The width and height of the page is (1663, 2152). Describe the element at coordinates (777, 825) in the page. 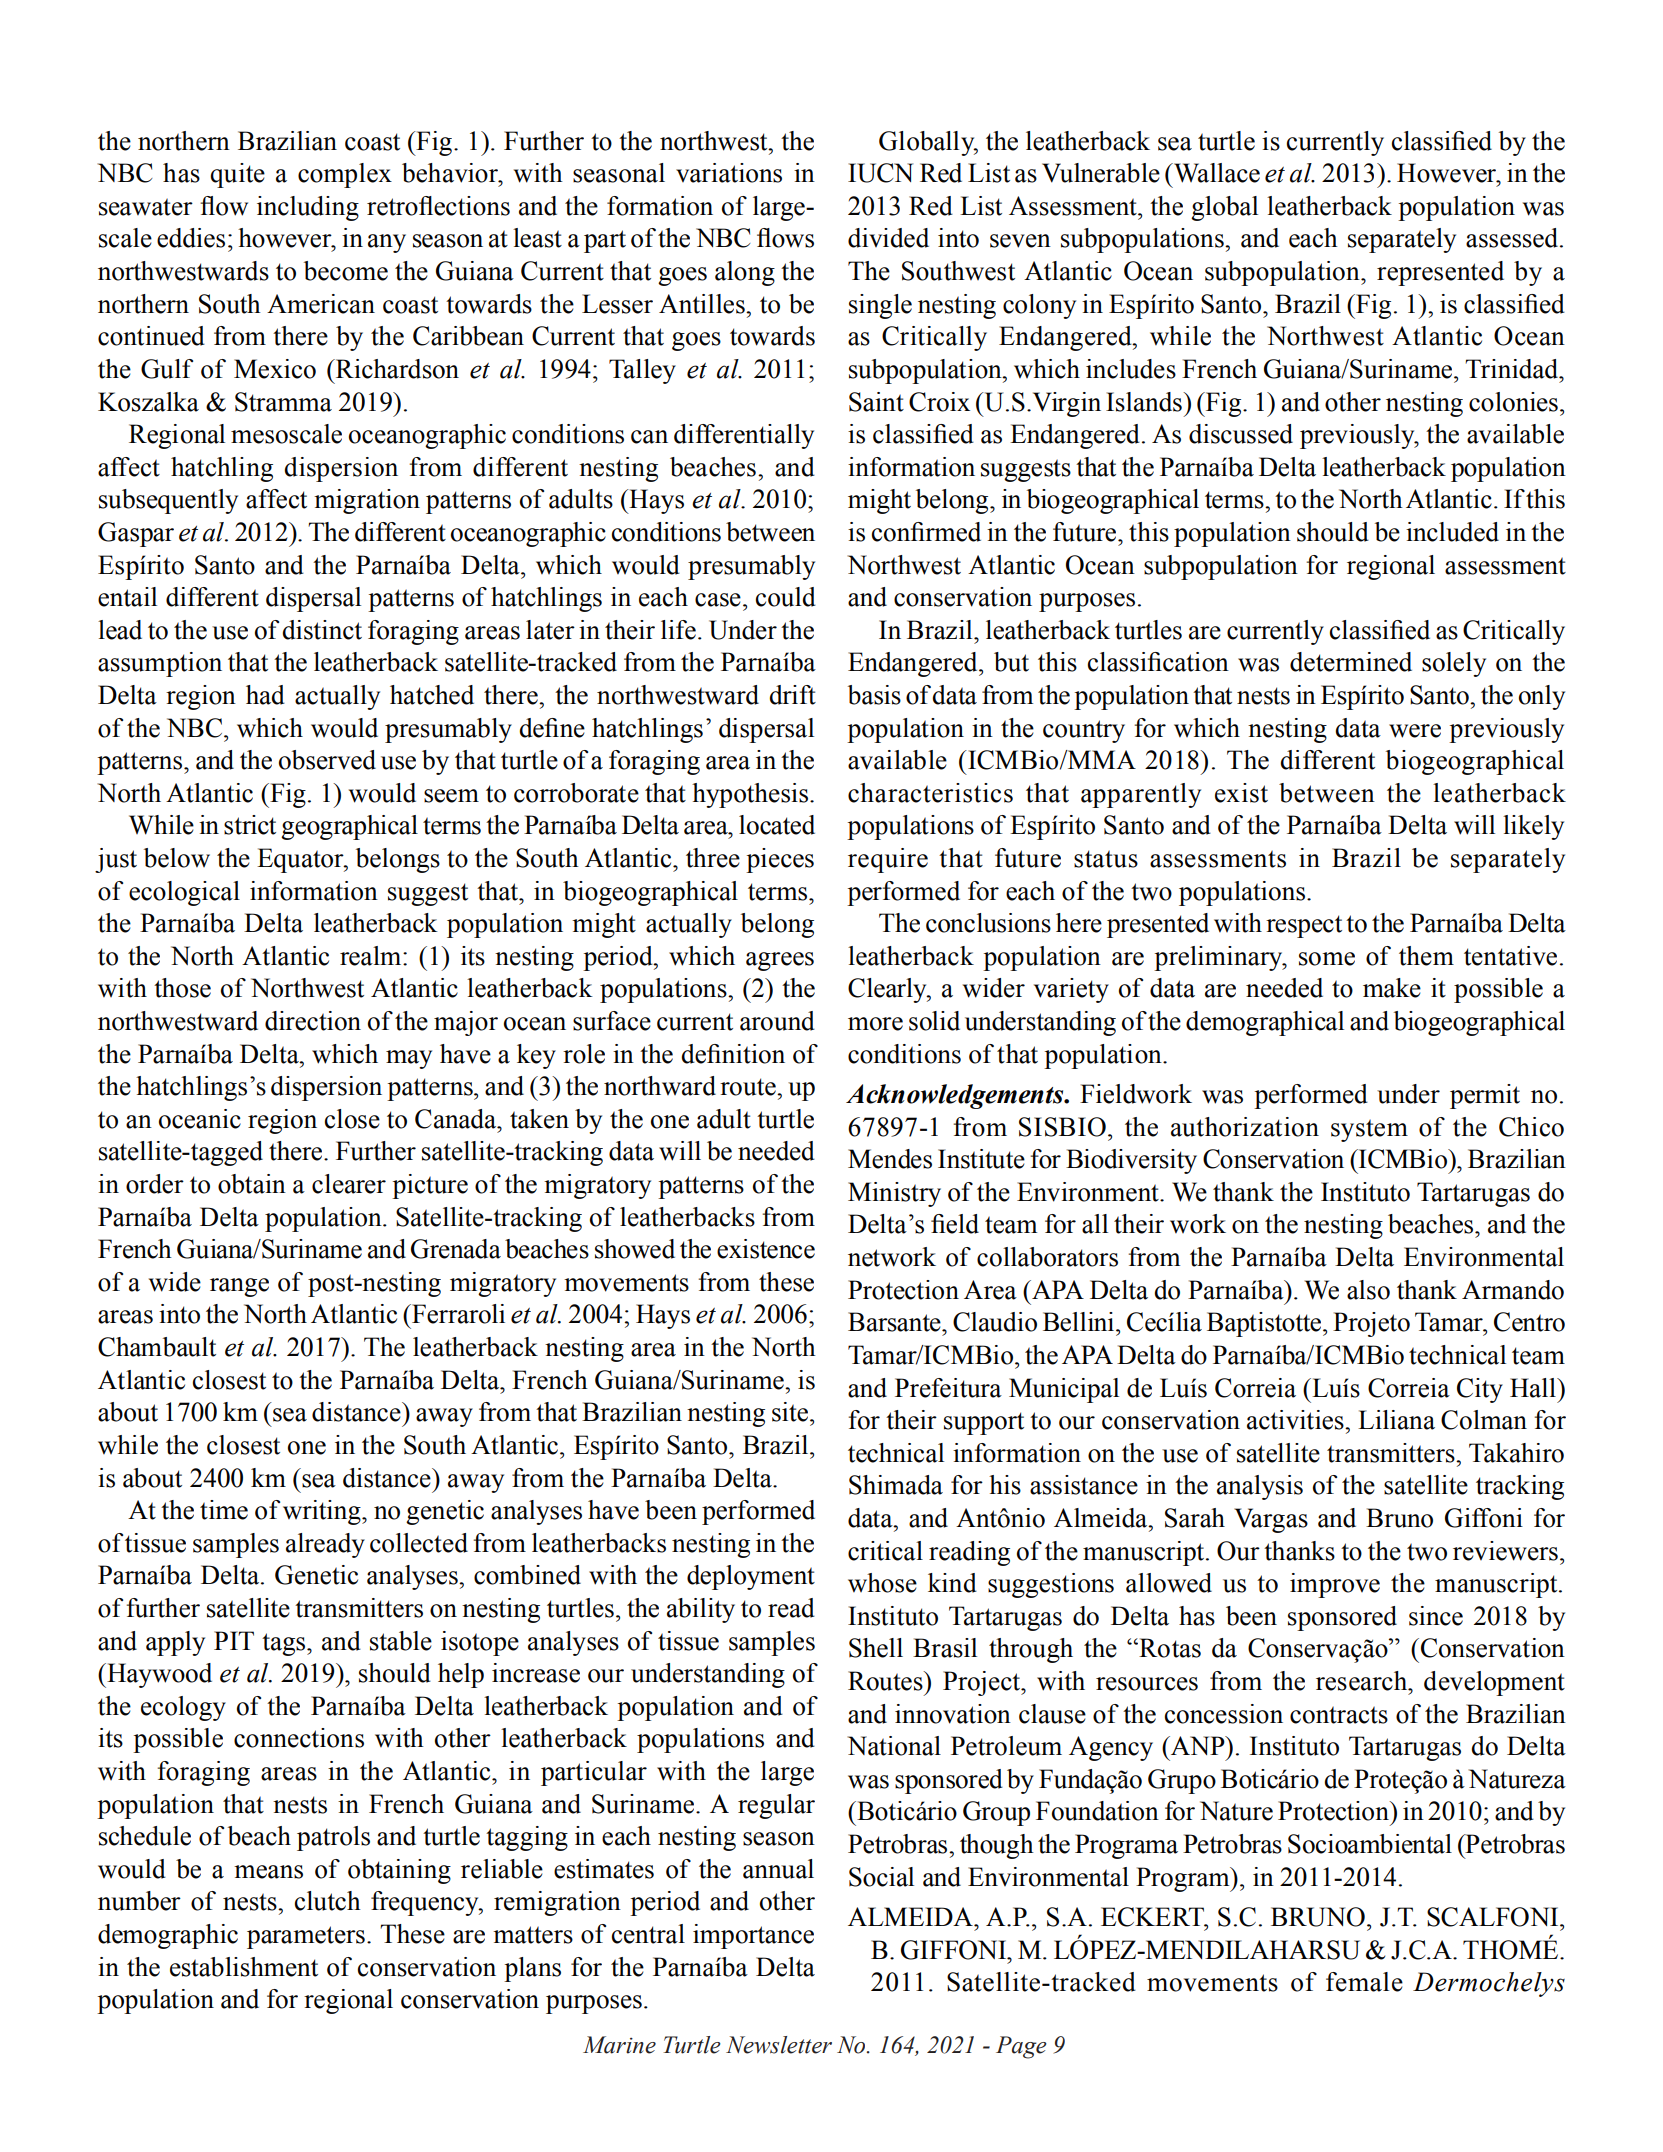

I see `located` at that location.
